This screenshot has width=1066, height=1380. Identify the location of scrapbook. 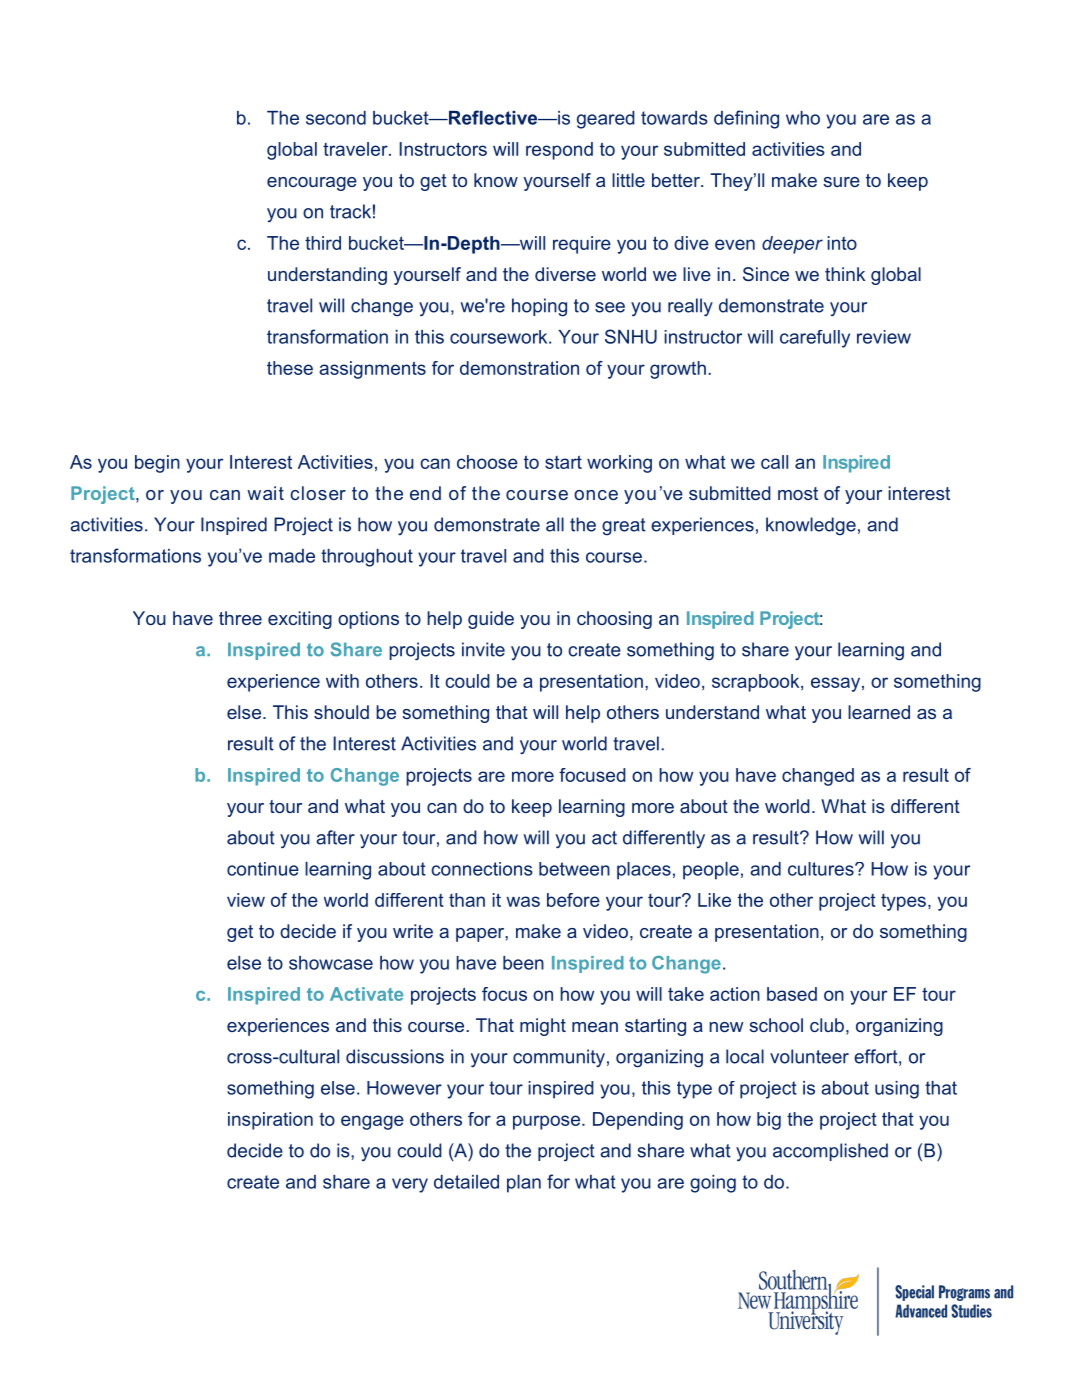
(757, 683).
